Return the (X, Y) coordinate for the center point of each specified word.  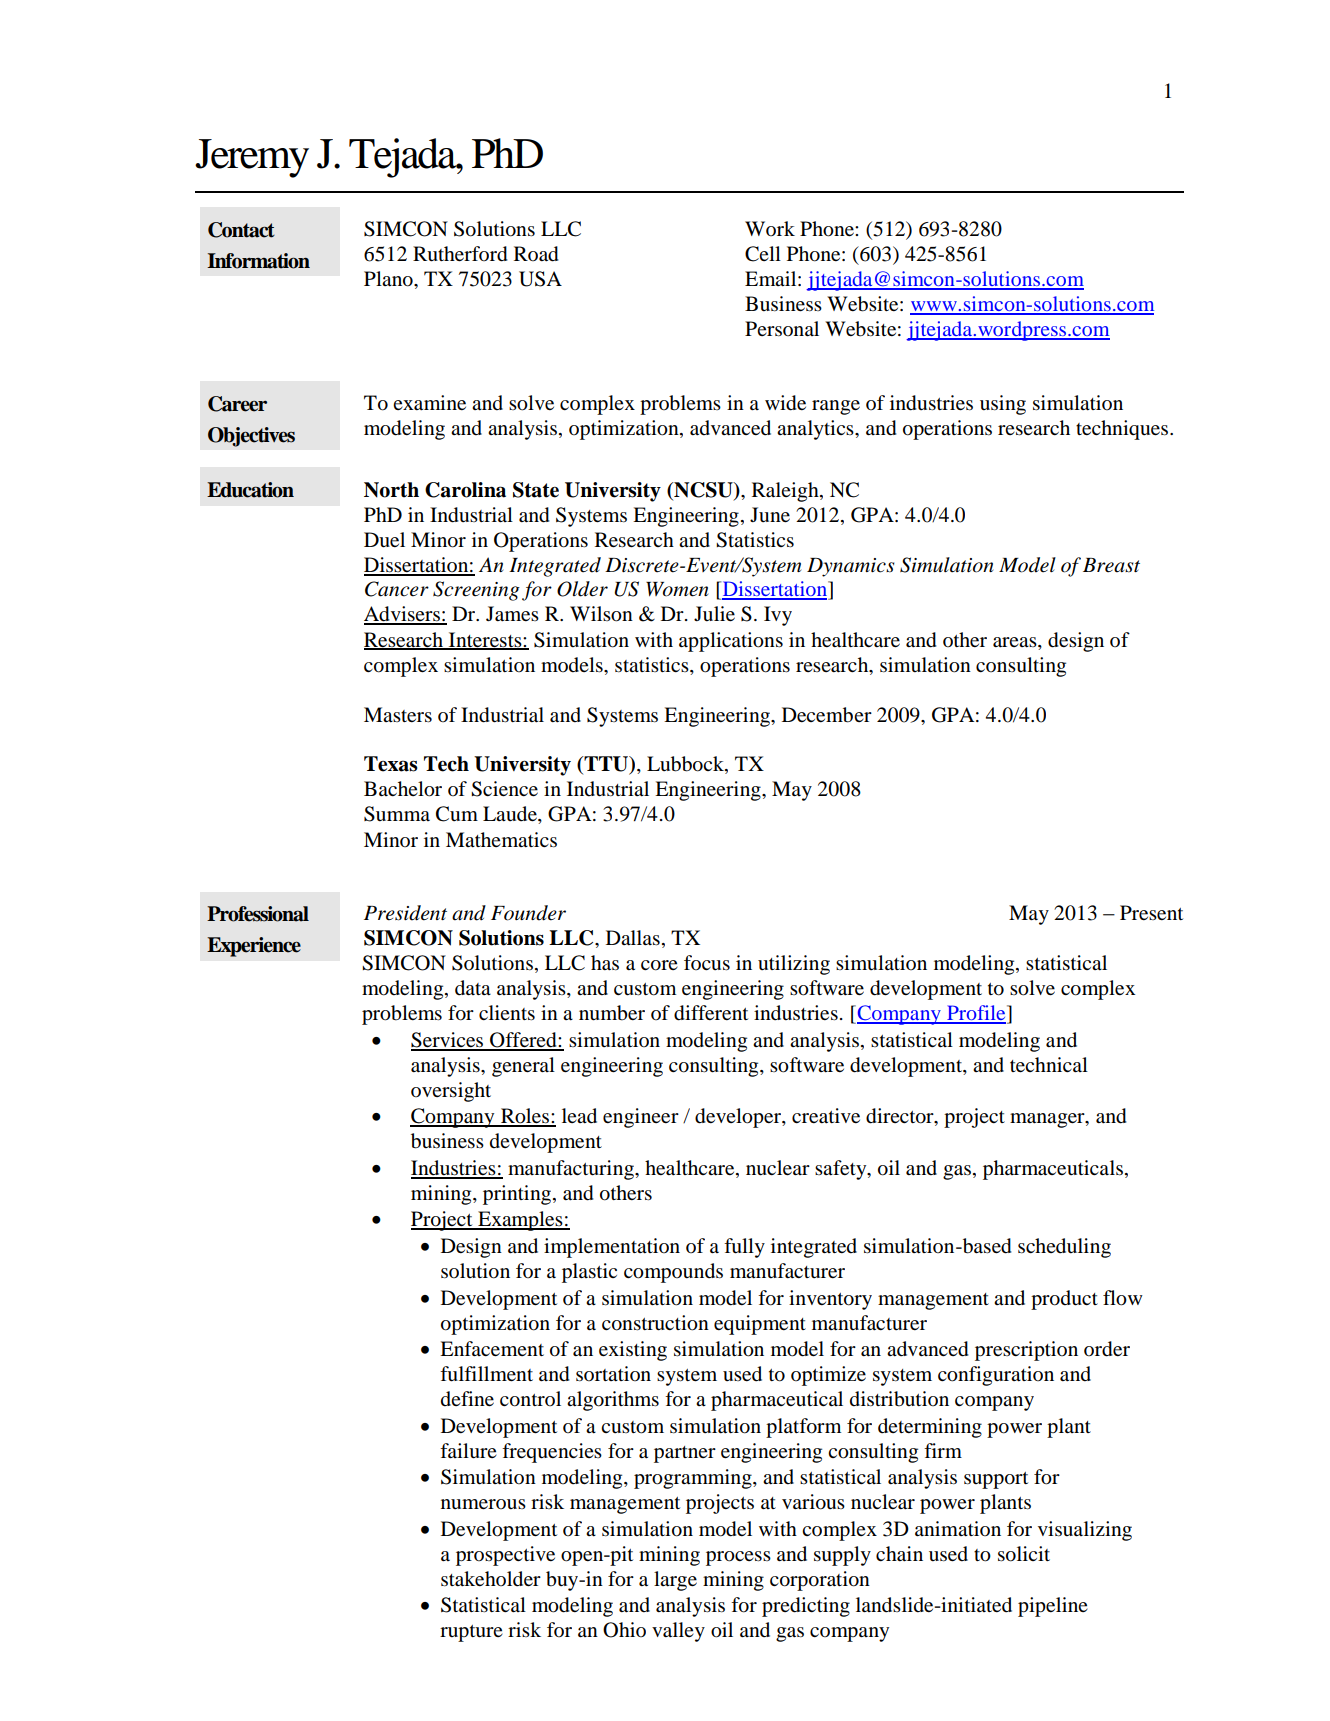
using (1003, 405)
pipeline (1053, 1607)
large (675, 1581)
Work (770, 228)
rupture (471, 1633)
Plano (389, 279)
